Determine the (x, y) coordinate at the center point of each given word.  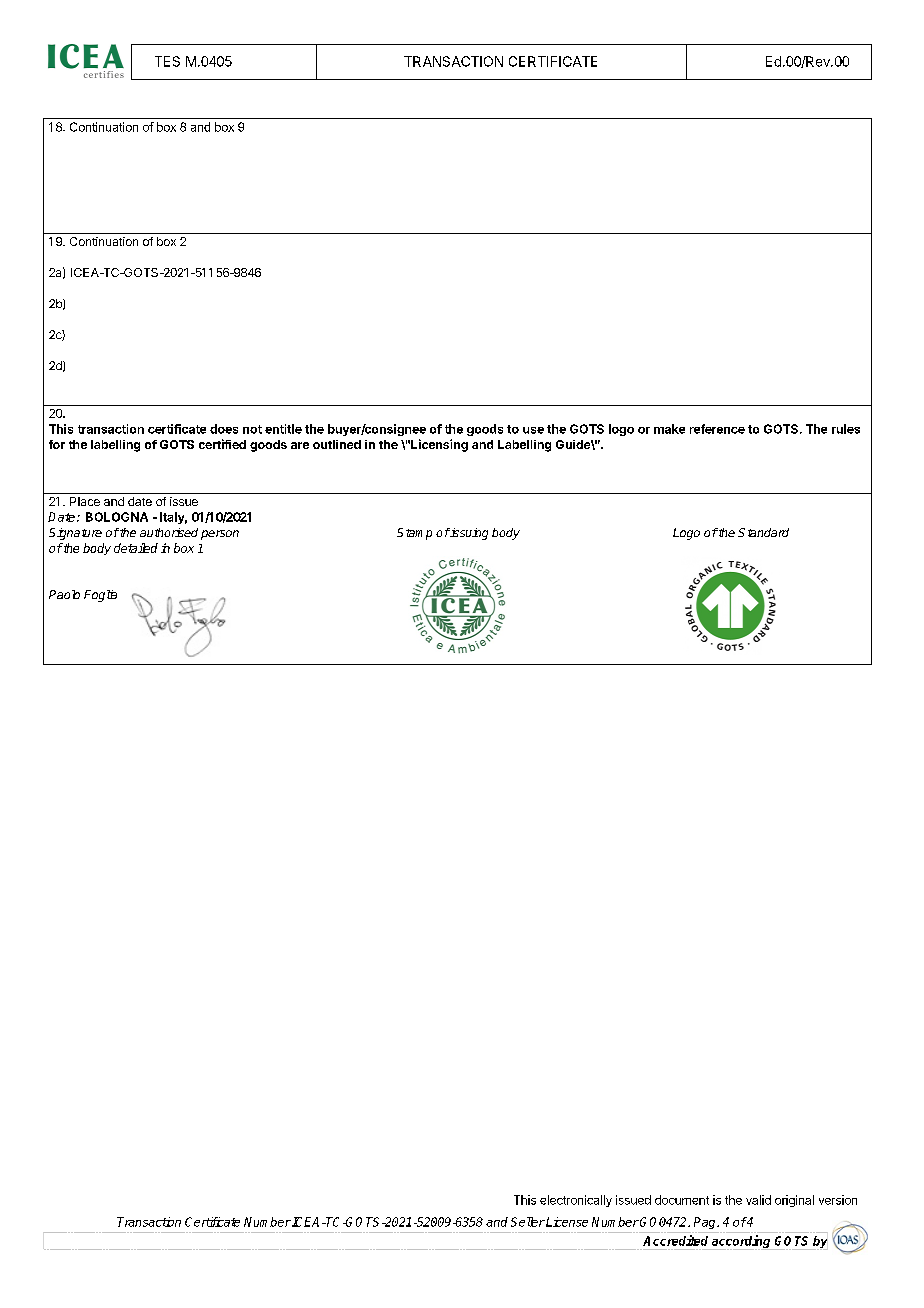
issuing (468, 534)
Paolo (64, 594)
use (533, 430)
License (566, 1222)
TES (167, 61)
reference (717, 429)
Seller (528, 1222)
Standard (763, 532)
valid (758, 1200)
